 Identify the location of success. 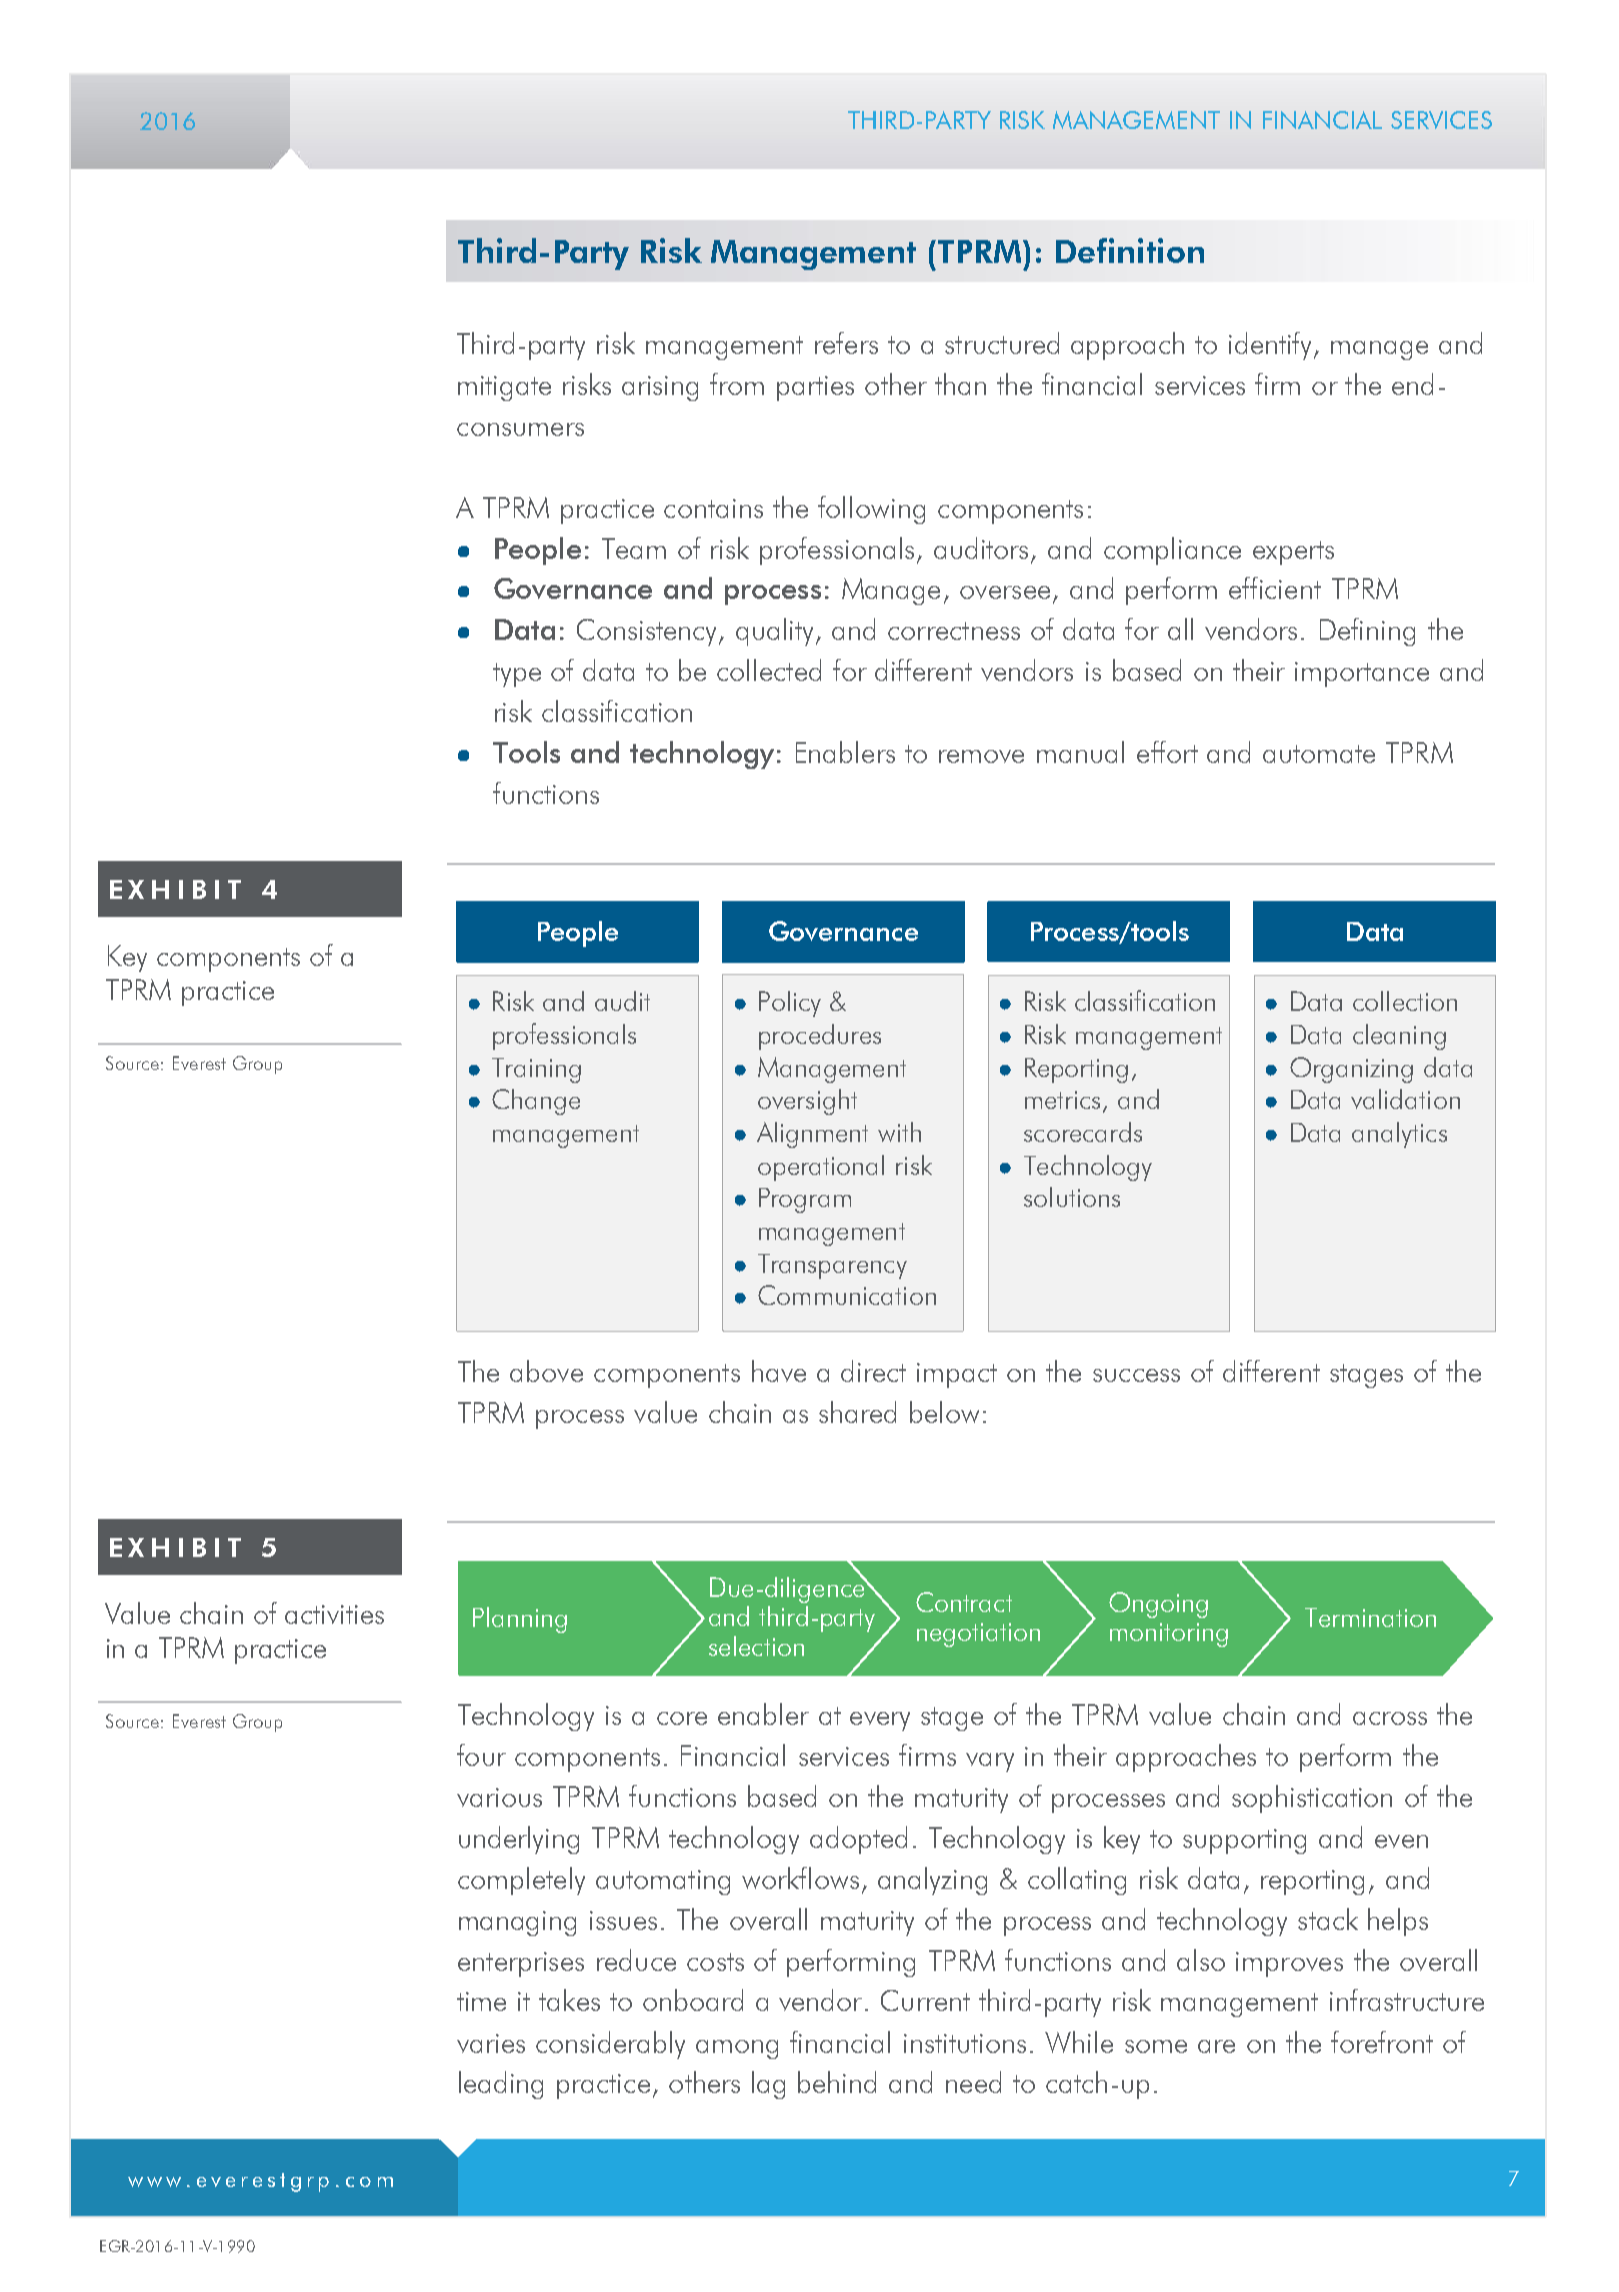
(1136, 1375).
